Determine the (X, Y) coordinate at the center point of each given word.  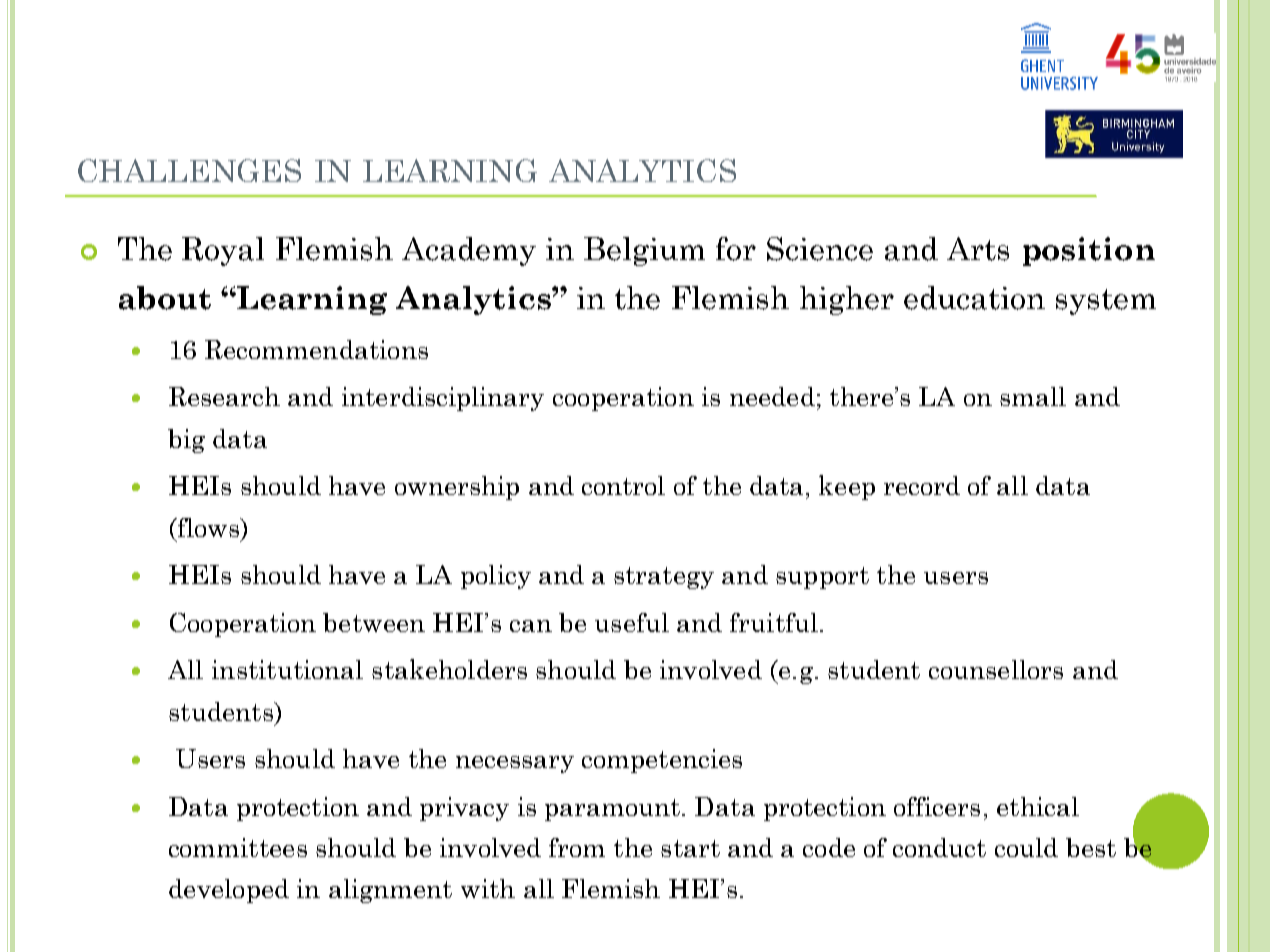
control (623, 485)
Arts (978, 249)
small (1033, 396)
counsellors (996, 669)
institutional (287, 669)
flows (208, 527)
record (922, 485)
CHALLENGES (189, 170)
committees (238, 847)
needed (772, 396)
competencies (662, 761)
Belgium (644, 251)
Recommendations (316, 349)
